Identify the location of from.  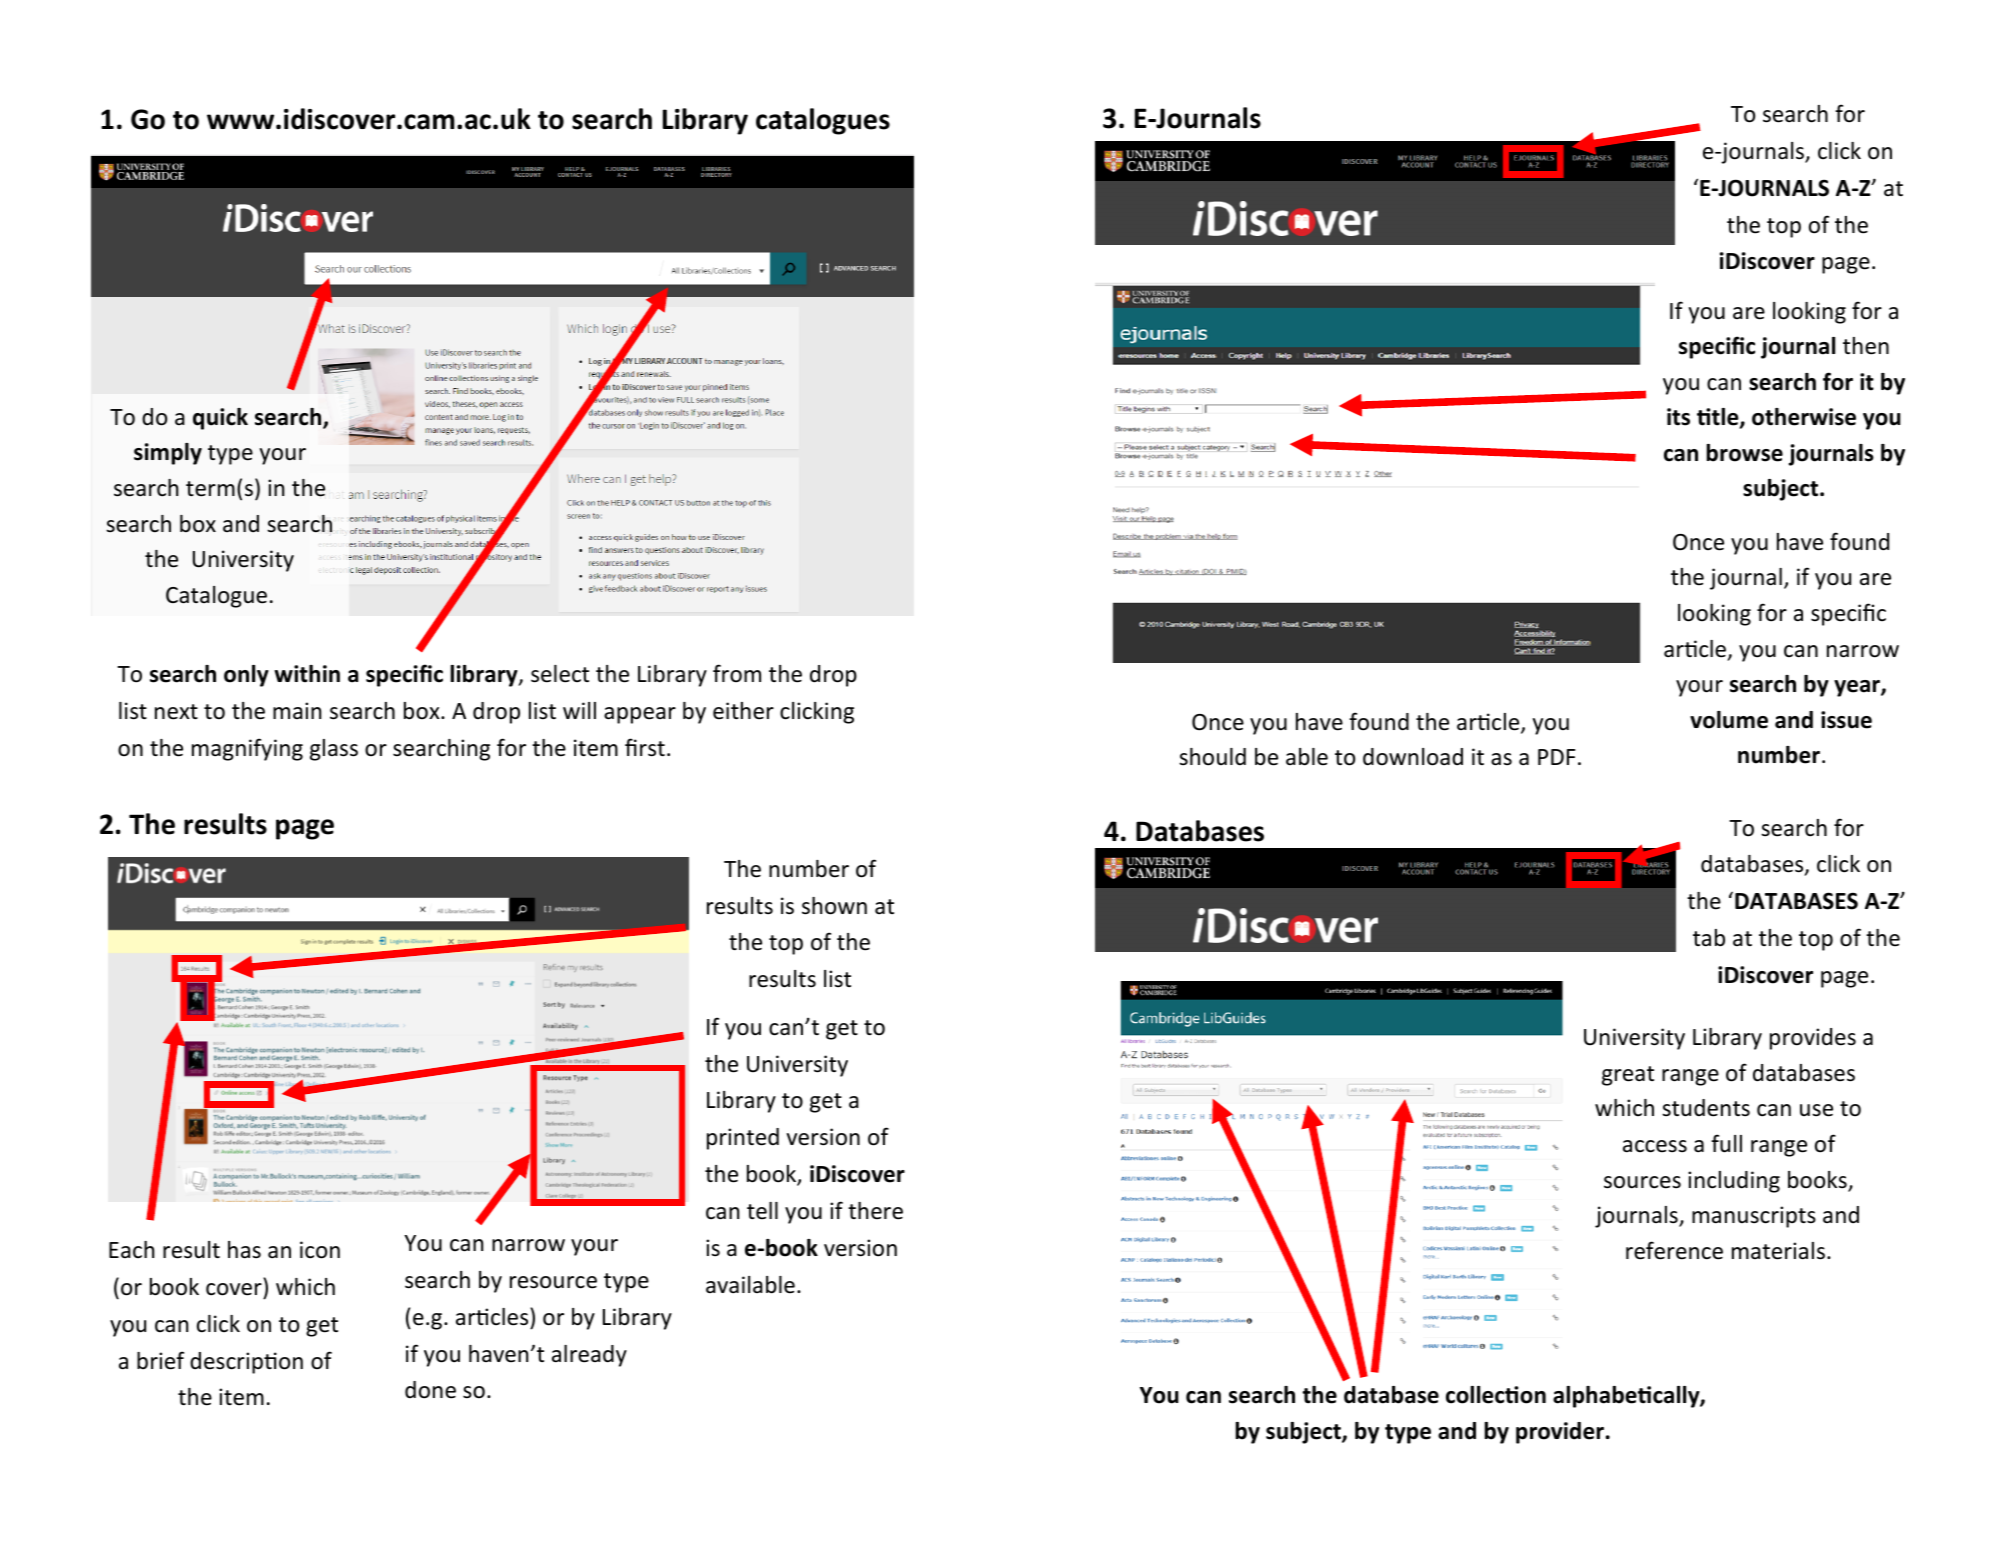
(737, 673).
